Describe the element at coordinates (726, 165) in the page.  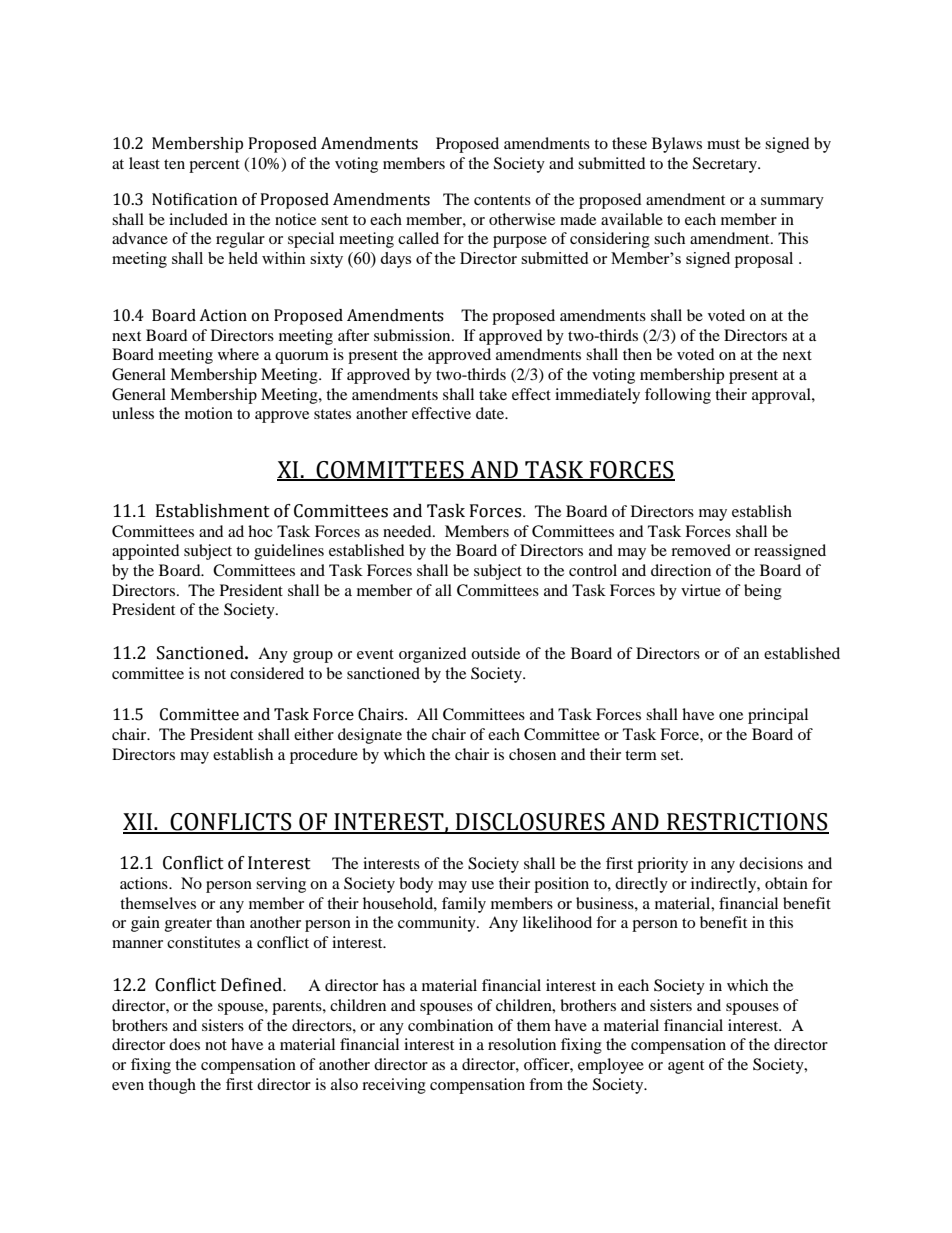
I see `Secretary` at that location.
